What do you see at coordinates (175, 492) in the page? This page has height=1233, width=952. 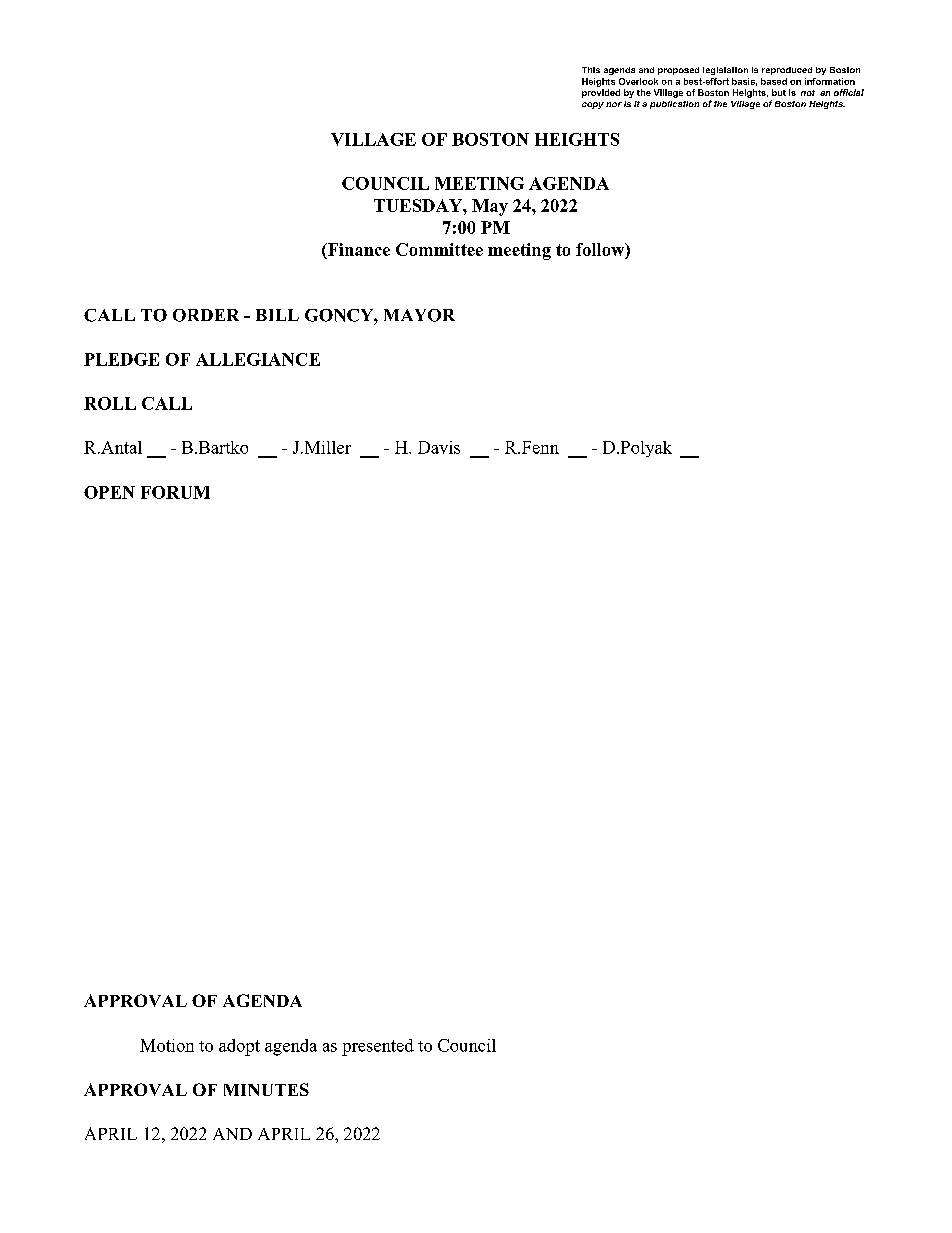 I see `FORUM` at bounding box center [175, 492].
